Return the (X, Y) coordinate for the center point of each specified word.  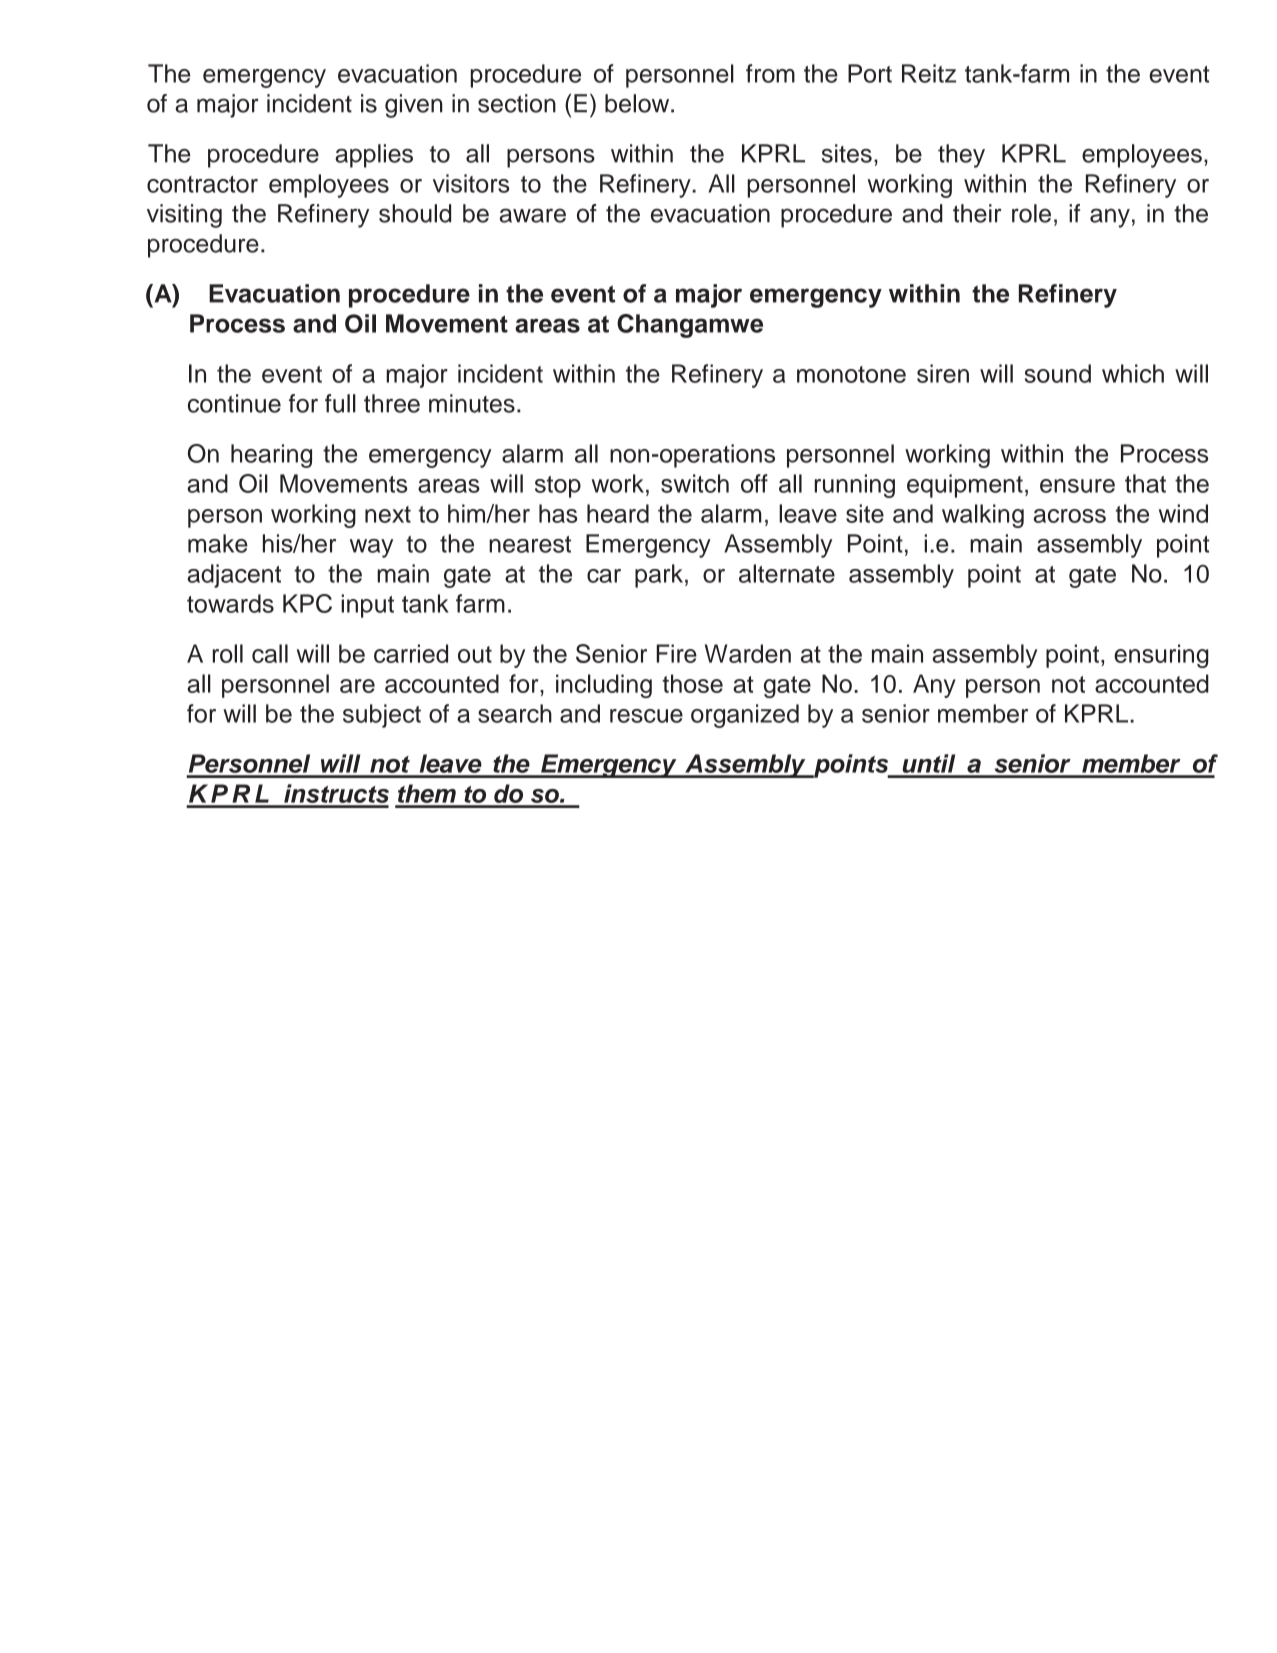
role (1031, 213)
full (340, 403)
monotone (851, 374)
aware (533, 215)
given (414, 106)
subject (382, 716)
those (692, 683)
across (1070, 516)
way (371, 548)
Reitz (929, 73)
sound (1058, 373)
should (415, 213)
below (638, 103)
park (659, 576)
